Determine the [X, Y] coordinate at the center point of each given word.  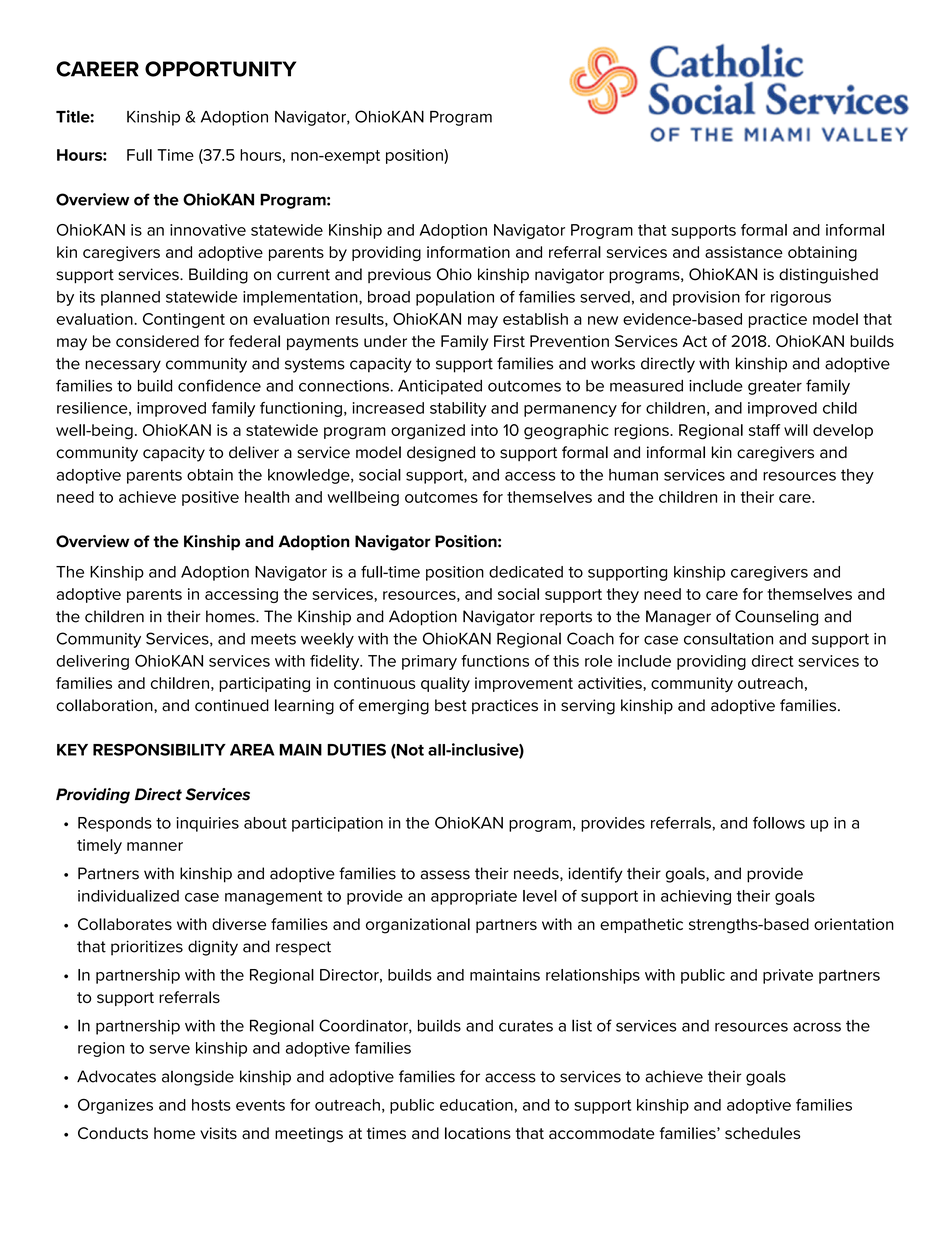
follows [779, 823]
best [451, 705]
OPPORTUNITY [220, 69]
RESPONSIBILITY [159, 749]
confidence [219, 385]
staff [764, 430]
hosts [211, 1105]
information [468, 252]
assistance [744, 252]
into [484, 430]
